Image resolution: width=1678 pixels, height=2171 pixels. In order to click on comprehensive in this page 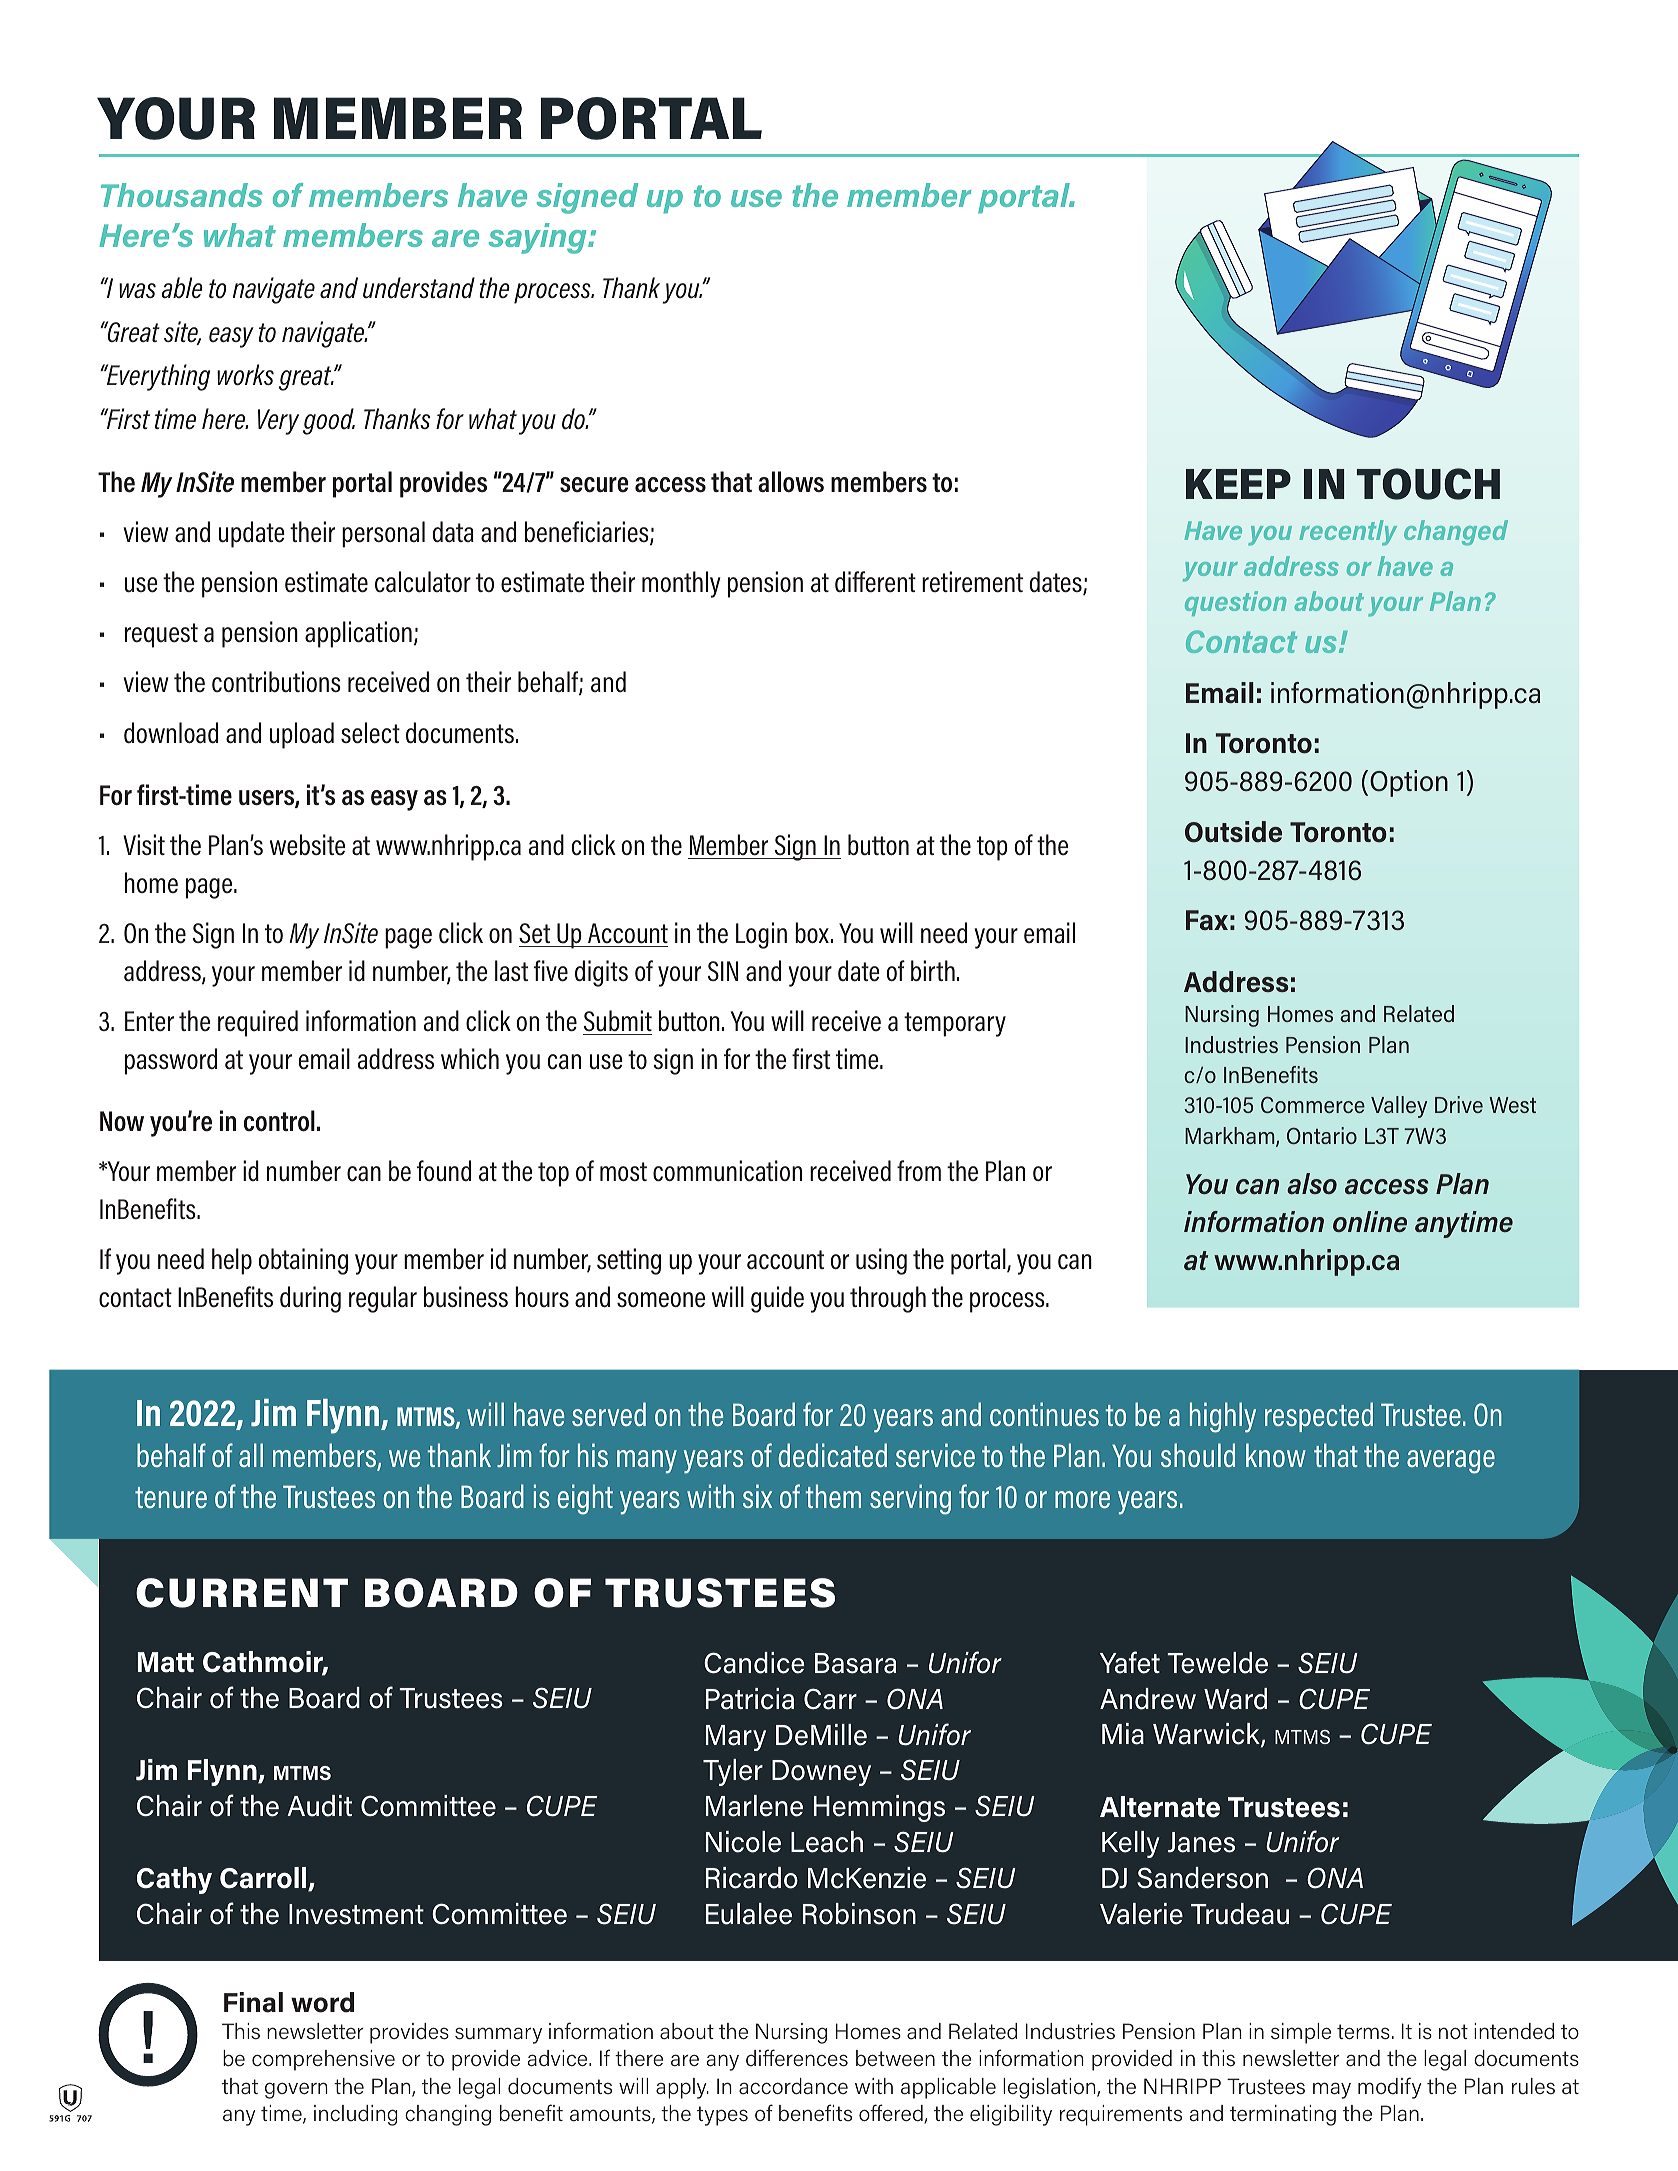, I will do `click(323, 2060)`.
